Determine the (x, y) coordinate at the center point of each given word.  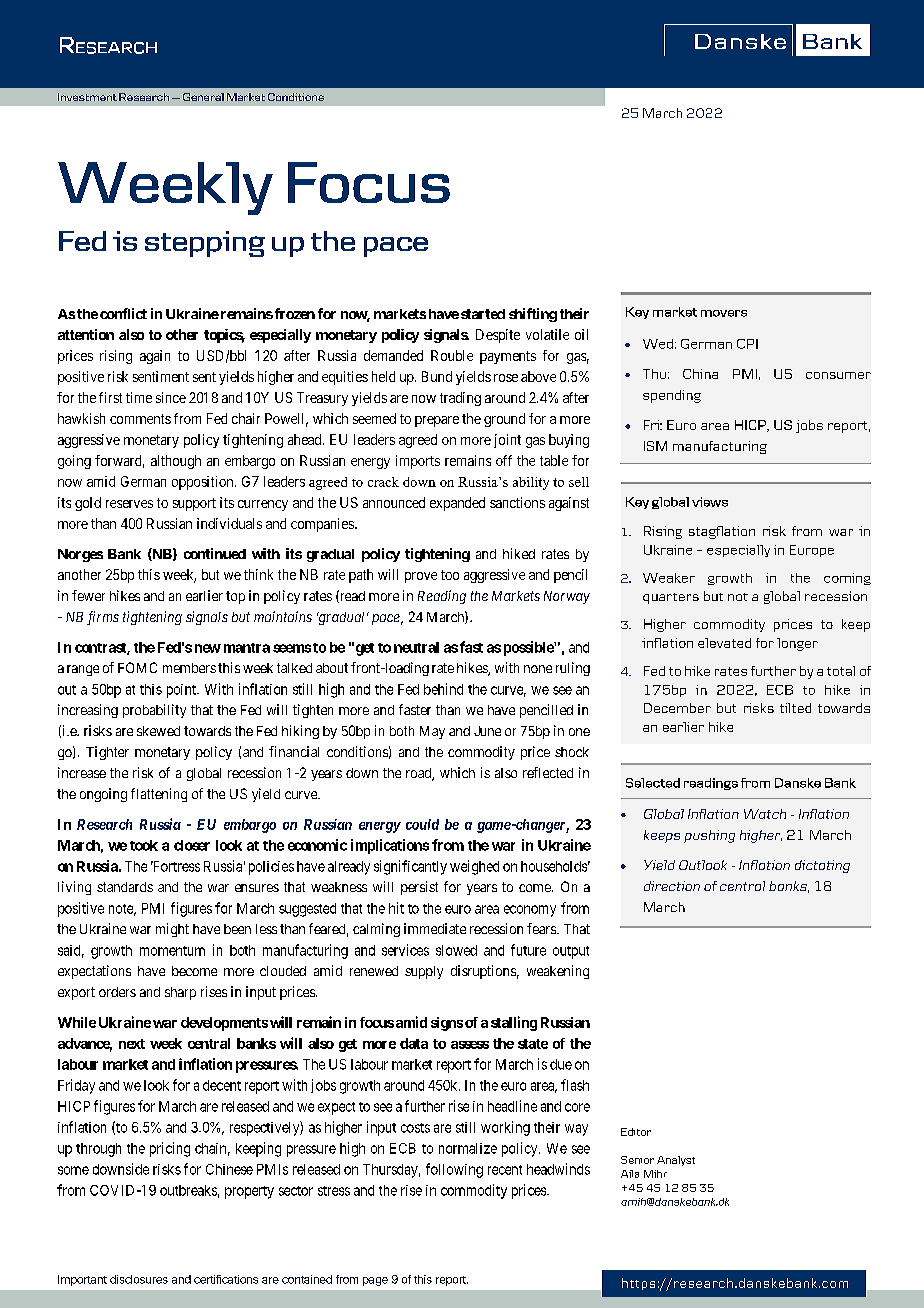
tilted (795, 708)
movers (724, 313)
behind (443, 689)
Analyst (676, 1161)
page (375, 1281)
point (182, 691)
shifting (533, 315)
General (203, 97)
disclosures (139, 1279)
